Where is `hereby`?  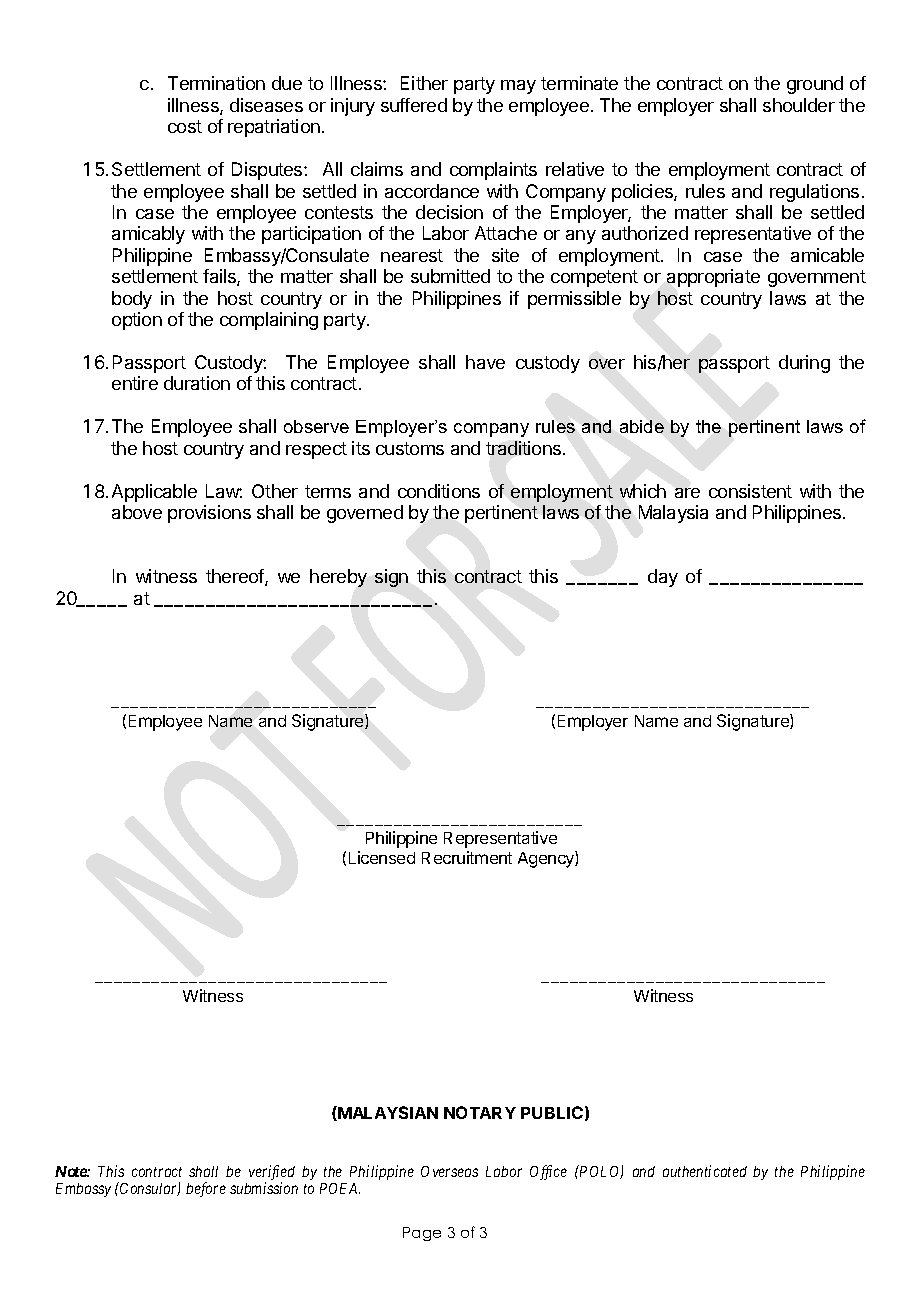 hereby is located at coordinates (338, 578).
